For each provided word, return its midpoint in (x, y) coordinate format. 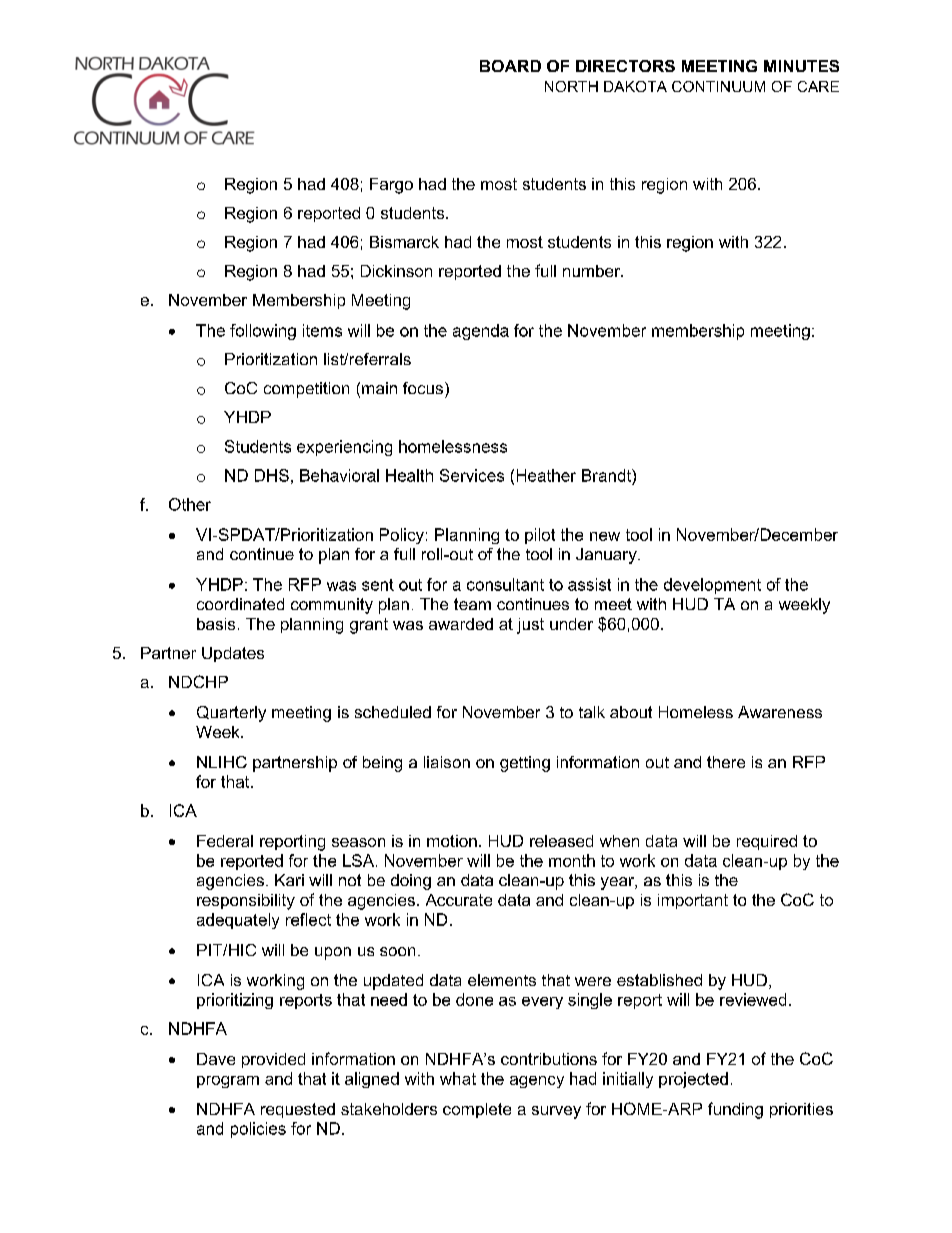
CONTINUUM (718, 86)
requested (298, 1110)
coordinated (240, 604)
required (767, 842)
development (712, 586)
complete (477, 1110)
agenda (481, 332)
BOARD (510, 66)
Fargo (391, 186)
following (263, 332)
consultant (505, 584)
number (592, 271)
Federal (225, 841)
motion (452, 841)
